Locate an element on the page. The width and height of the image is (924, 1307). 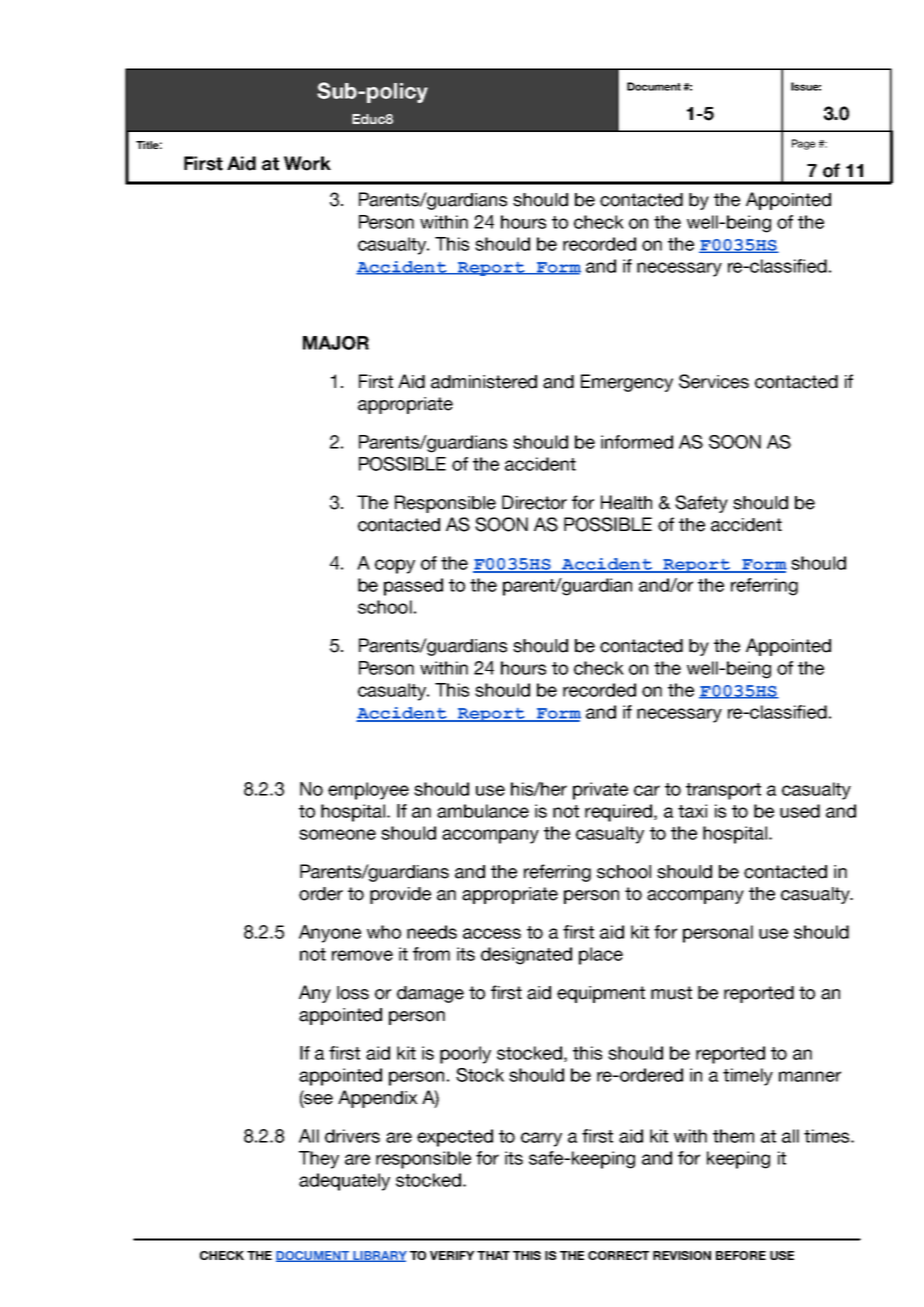
provide is located at coordinates (400, 895).
